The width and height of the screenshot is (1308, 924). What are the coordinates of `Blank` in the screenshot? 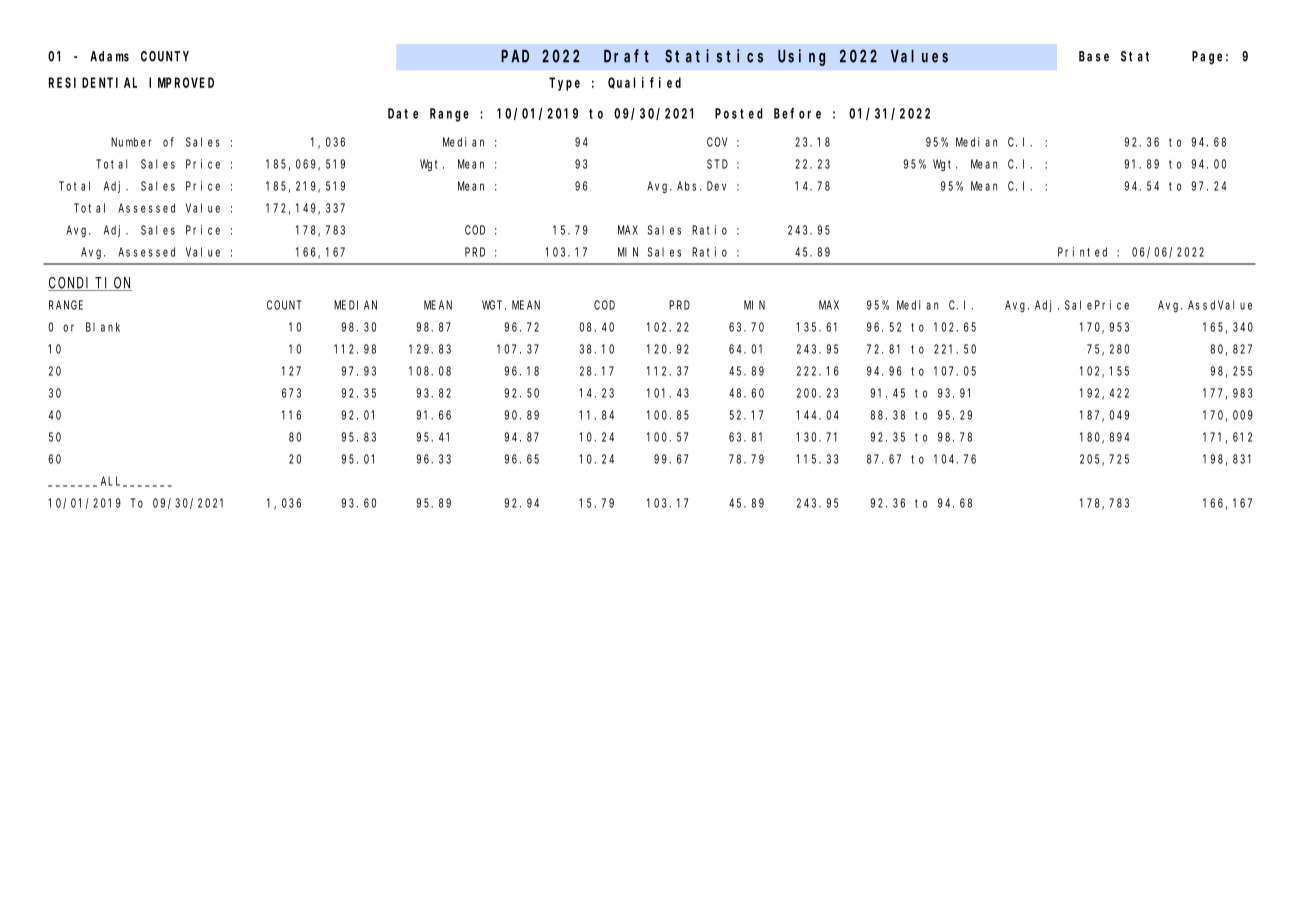 It's located at (103, 327).
